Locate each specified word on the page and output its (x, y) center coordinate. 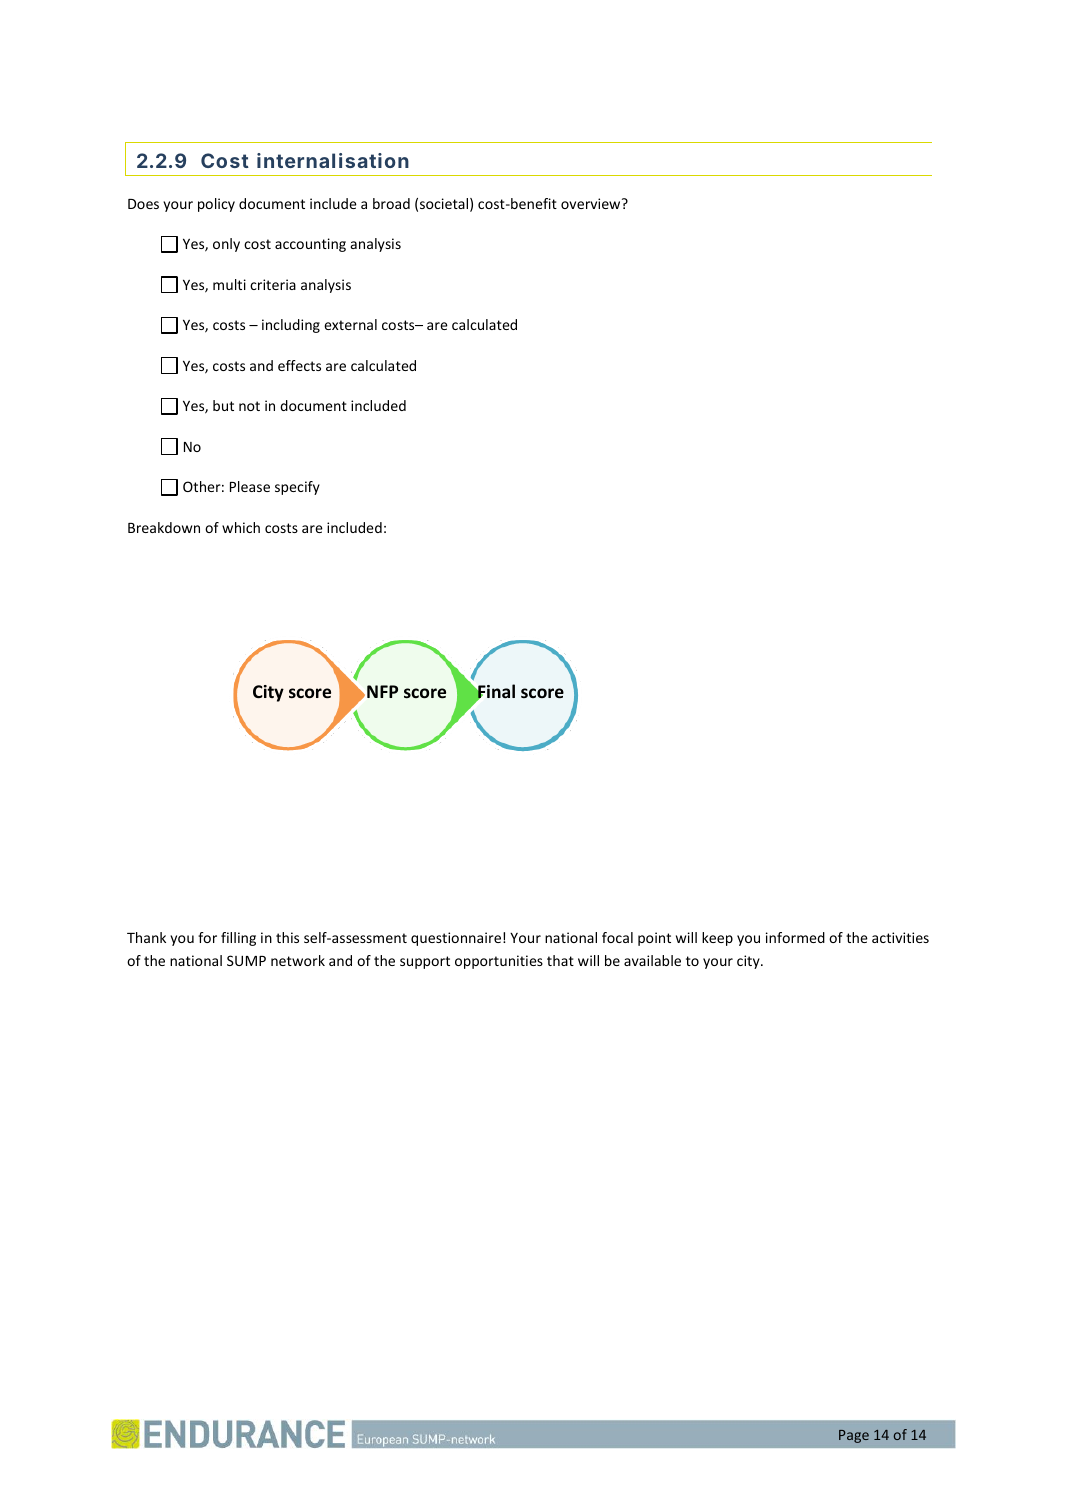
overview (592, 203)
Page (854, 1436)
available (652, 960)
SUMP (246, 960)
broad (391, 203)
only (226, 245)
